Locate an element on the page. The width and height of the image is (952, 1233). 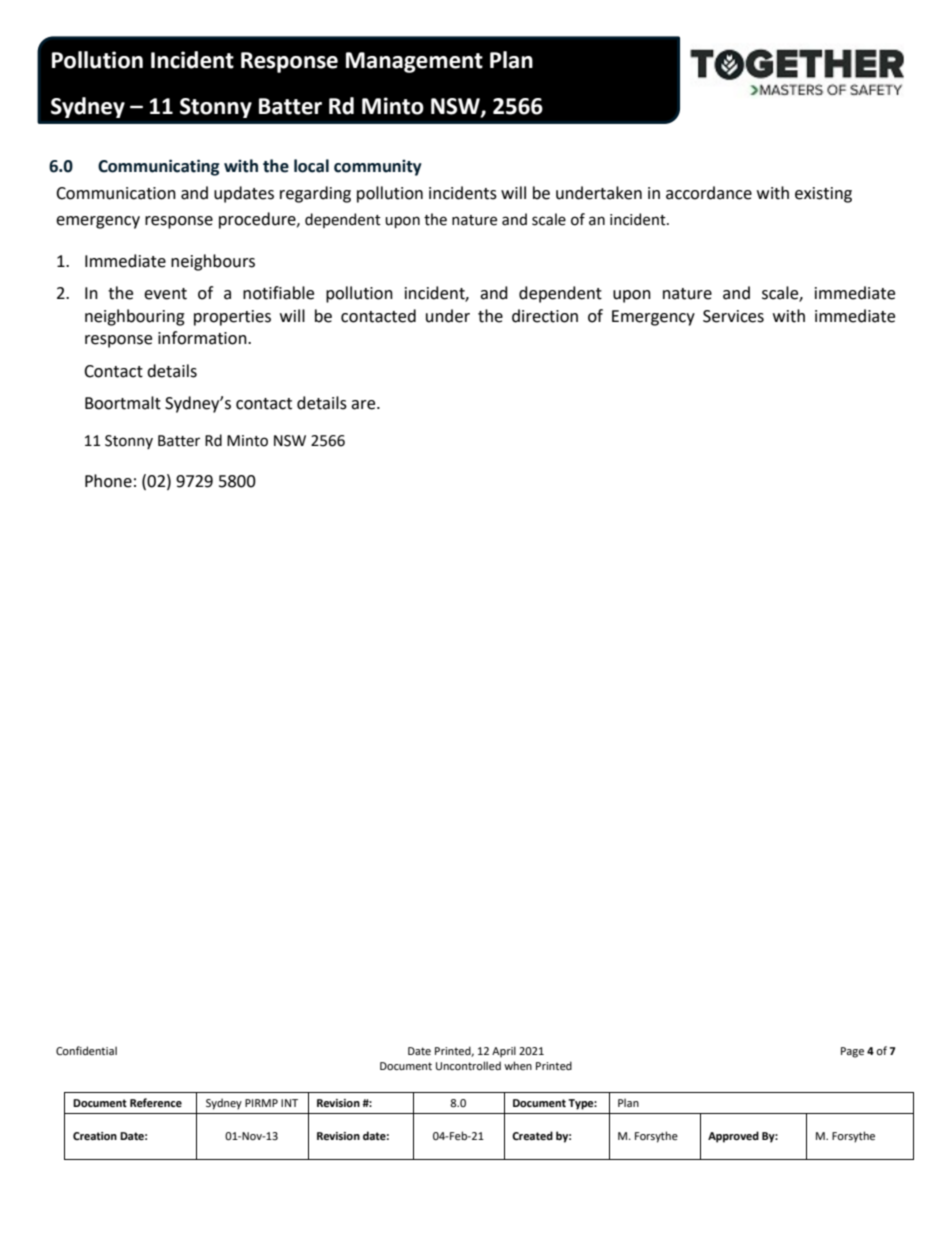
are is located at coordinates (364, 405).
